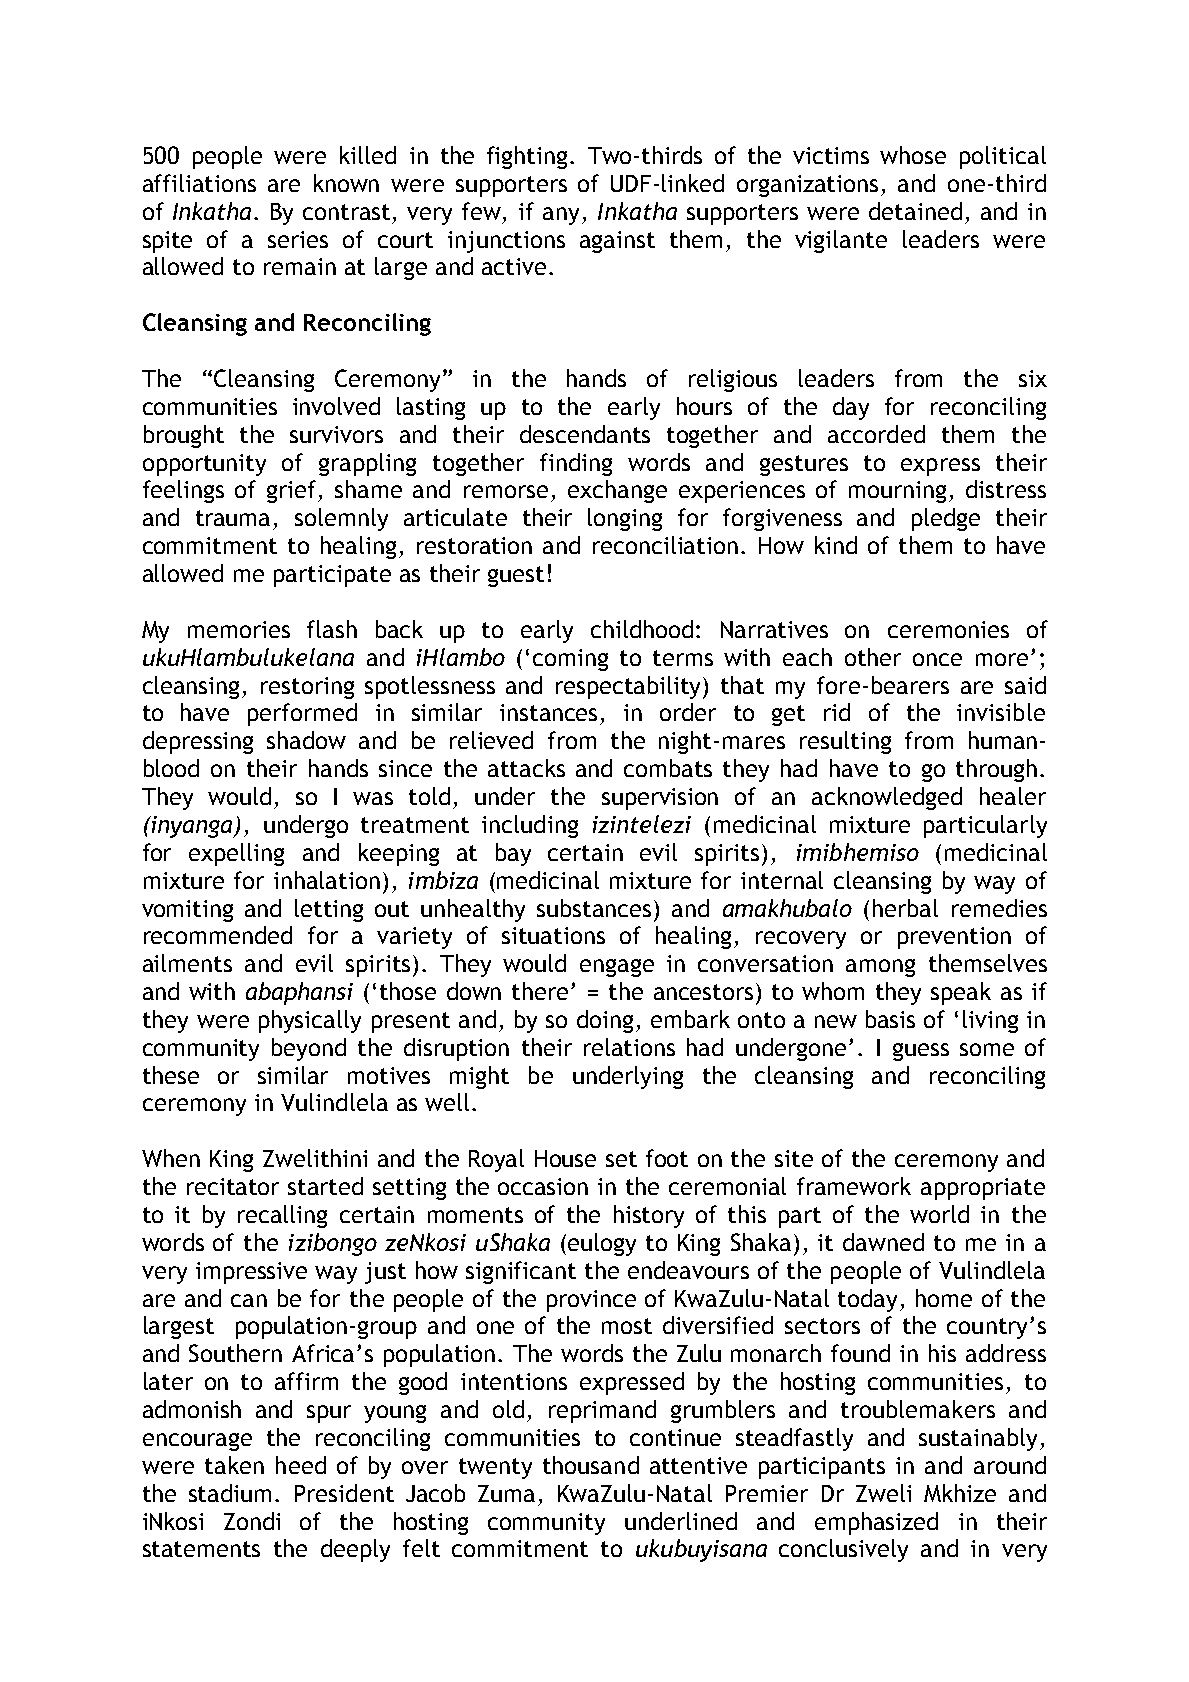 The height and width of the image is (1682, 1189). Describe the element at coordinates (602, 1244) in the image. I see `eulogy` at that location.
